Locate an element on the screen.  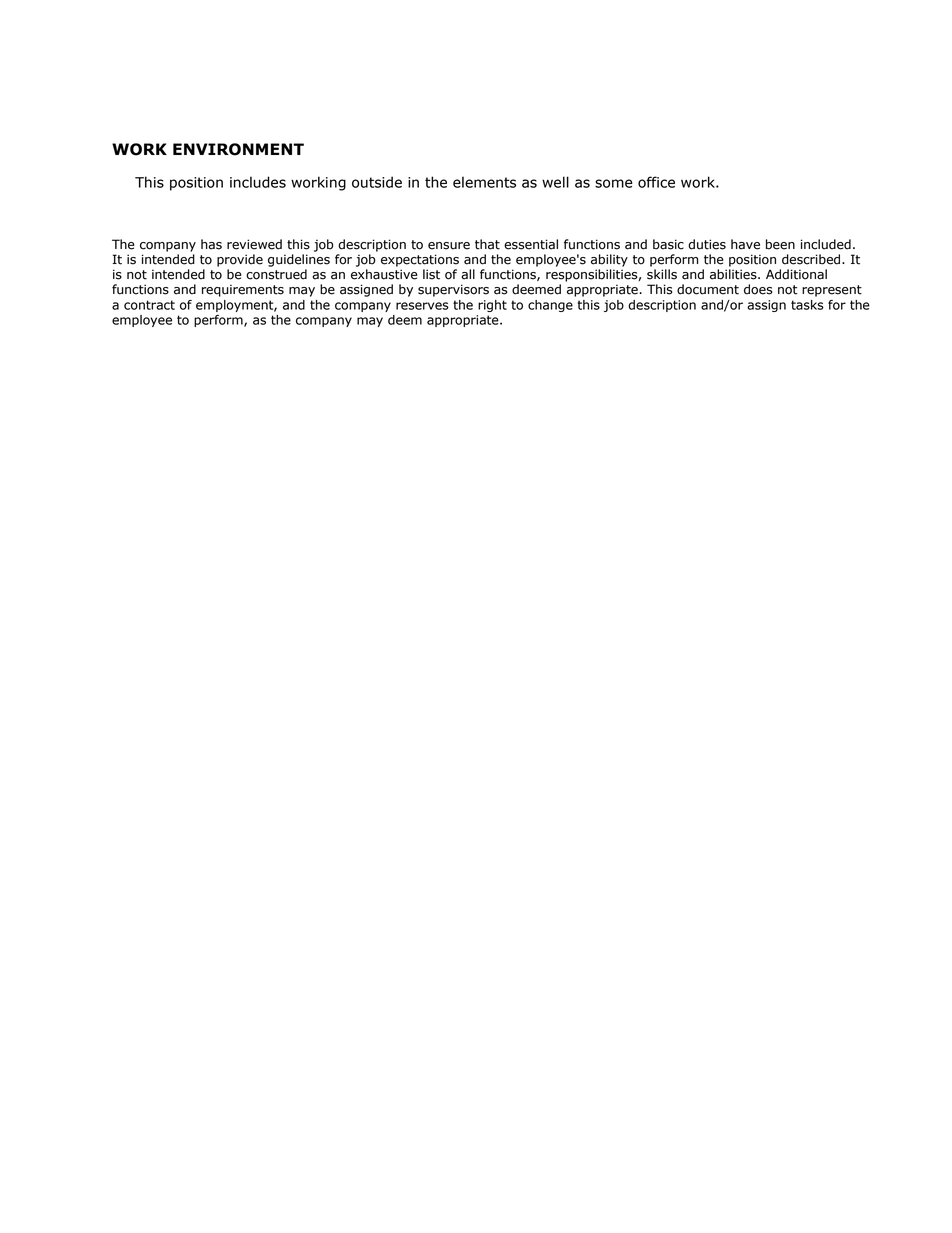
some is located at coordinates (614, 183).
